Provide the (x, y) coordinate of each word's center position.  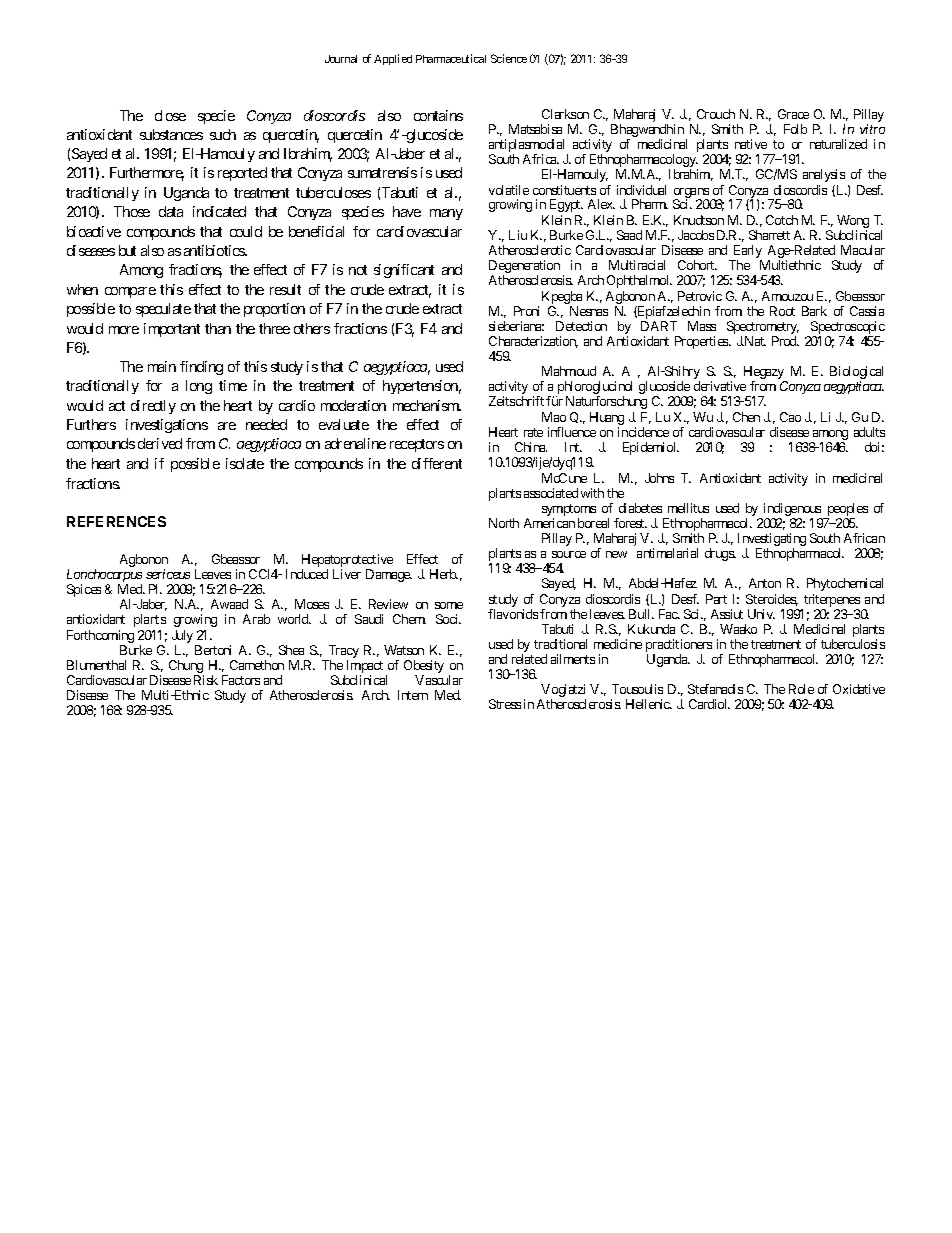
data (171, 211)
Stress (505, 704)
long (199, 387)
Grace (793, 114)
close (170, 115)
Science (509, 58)
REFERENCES (116, 521)
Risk (206, 680)
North (504, 523)
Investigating (772, 541)
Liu (518, 235)
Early (746, 253)
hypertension (422, 387)
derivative (720, 386)
